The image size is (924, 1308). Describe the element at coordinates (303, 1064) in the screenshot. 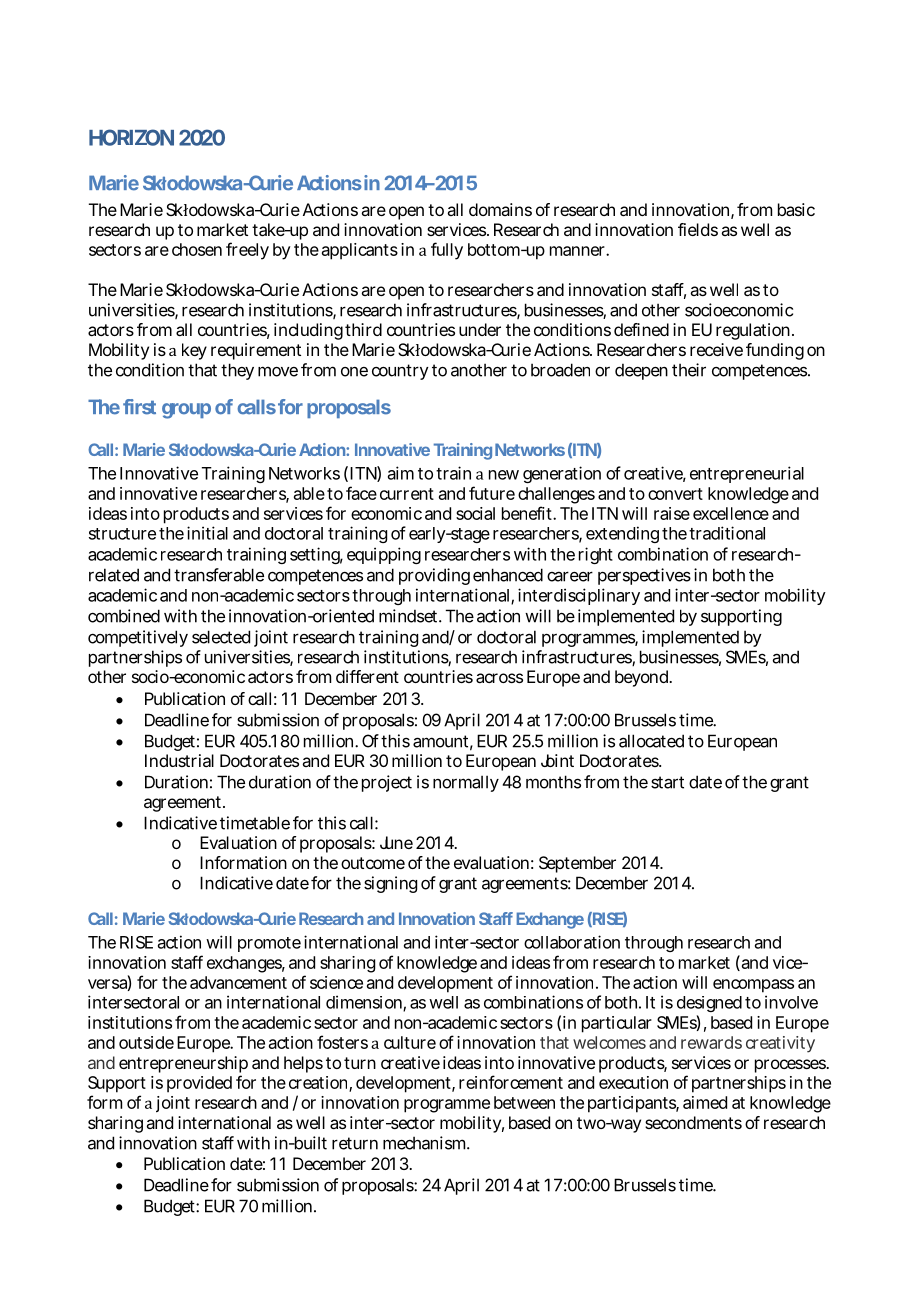

I see `helps` at that location.
